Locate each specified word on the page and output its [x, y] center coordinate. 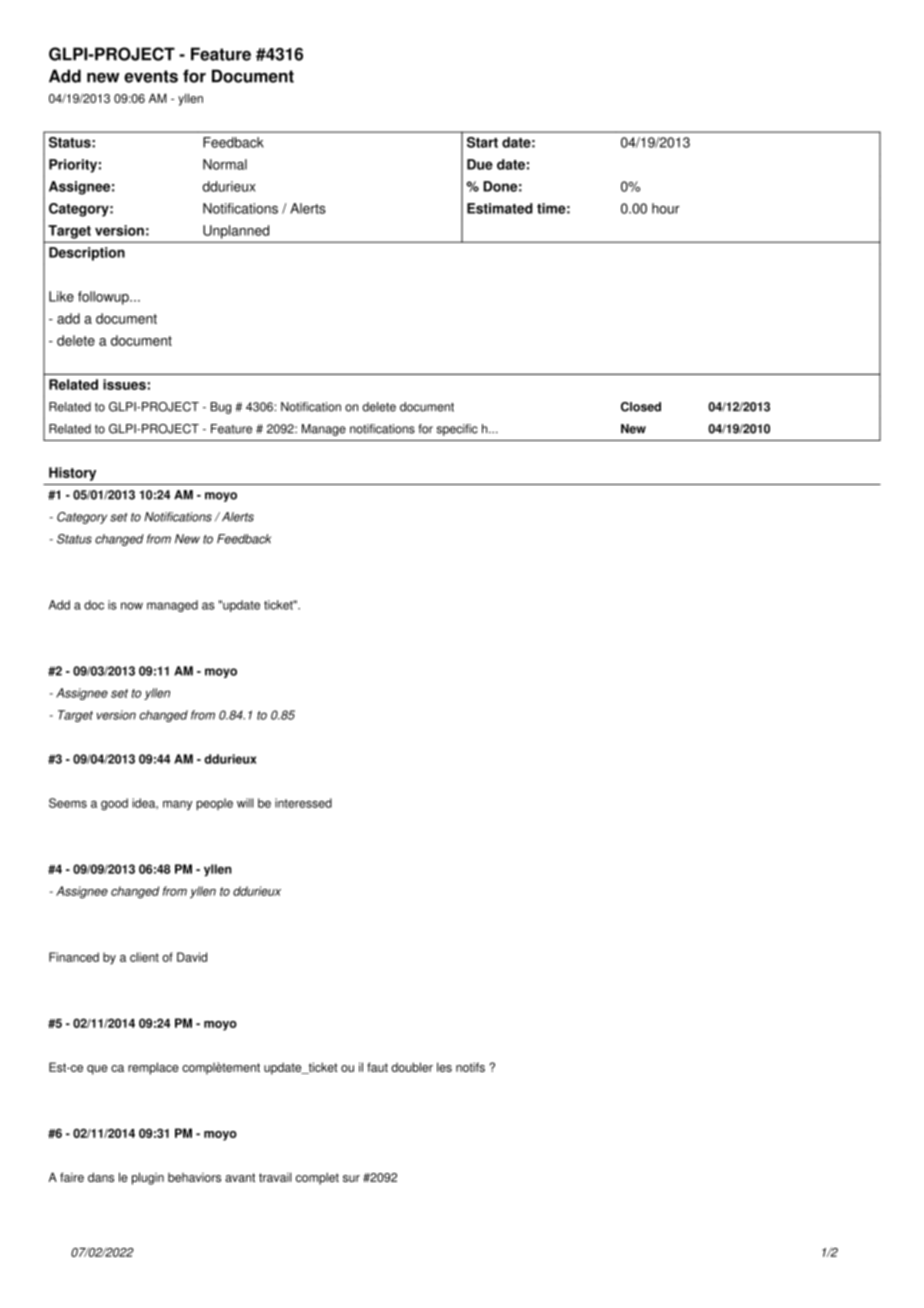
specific [457, 430]
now [132, 606]
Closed [641, 407]
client [144, 957]
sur [351, 1178]
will [245, 803]
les [444, 1067]
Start [482, 142]
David [192, 957]
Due [480, 164]
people [214, 804]
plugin [148, 1178]
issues [124, 384]
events [151, 76]
